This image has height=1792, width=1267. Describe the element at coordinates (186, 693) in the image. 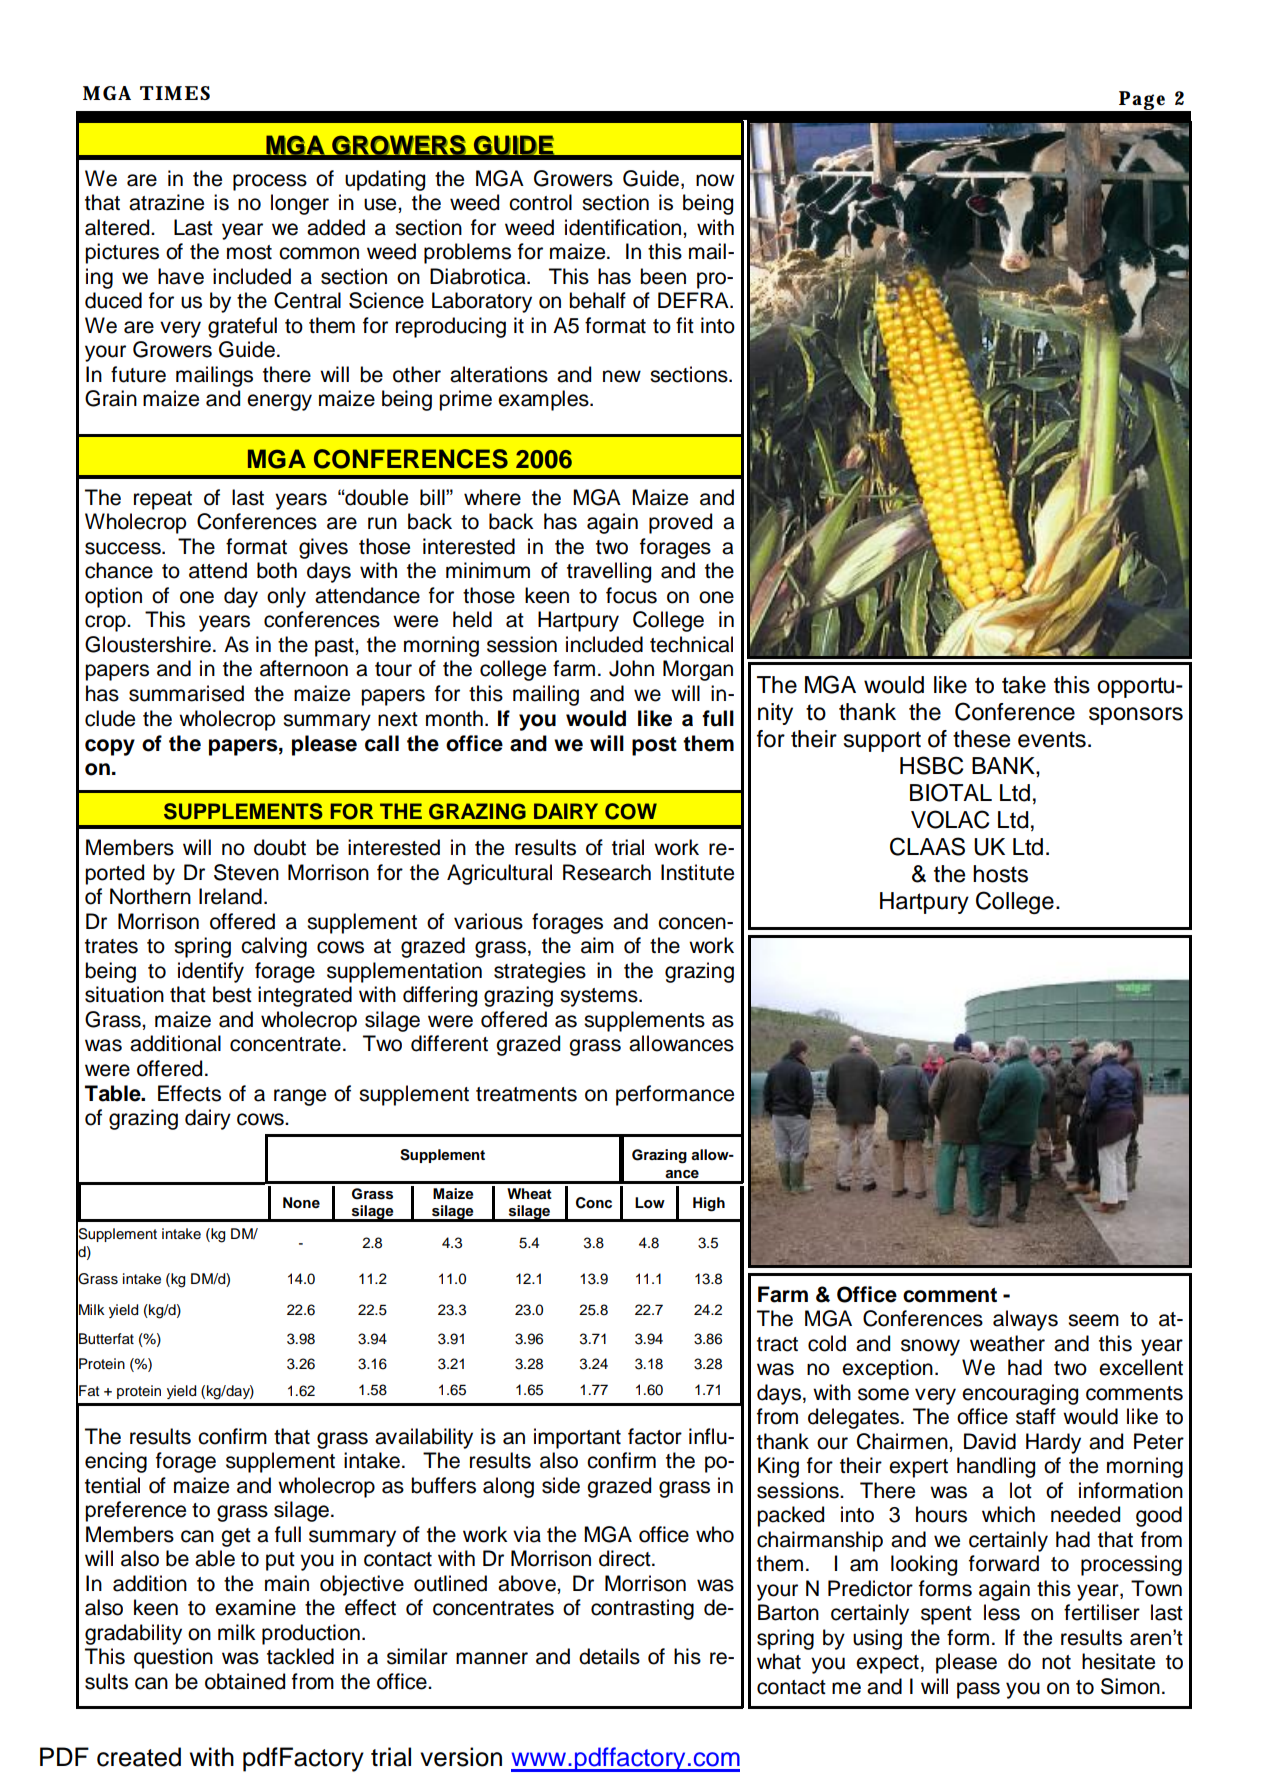

I see `summarised` at that location.
